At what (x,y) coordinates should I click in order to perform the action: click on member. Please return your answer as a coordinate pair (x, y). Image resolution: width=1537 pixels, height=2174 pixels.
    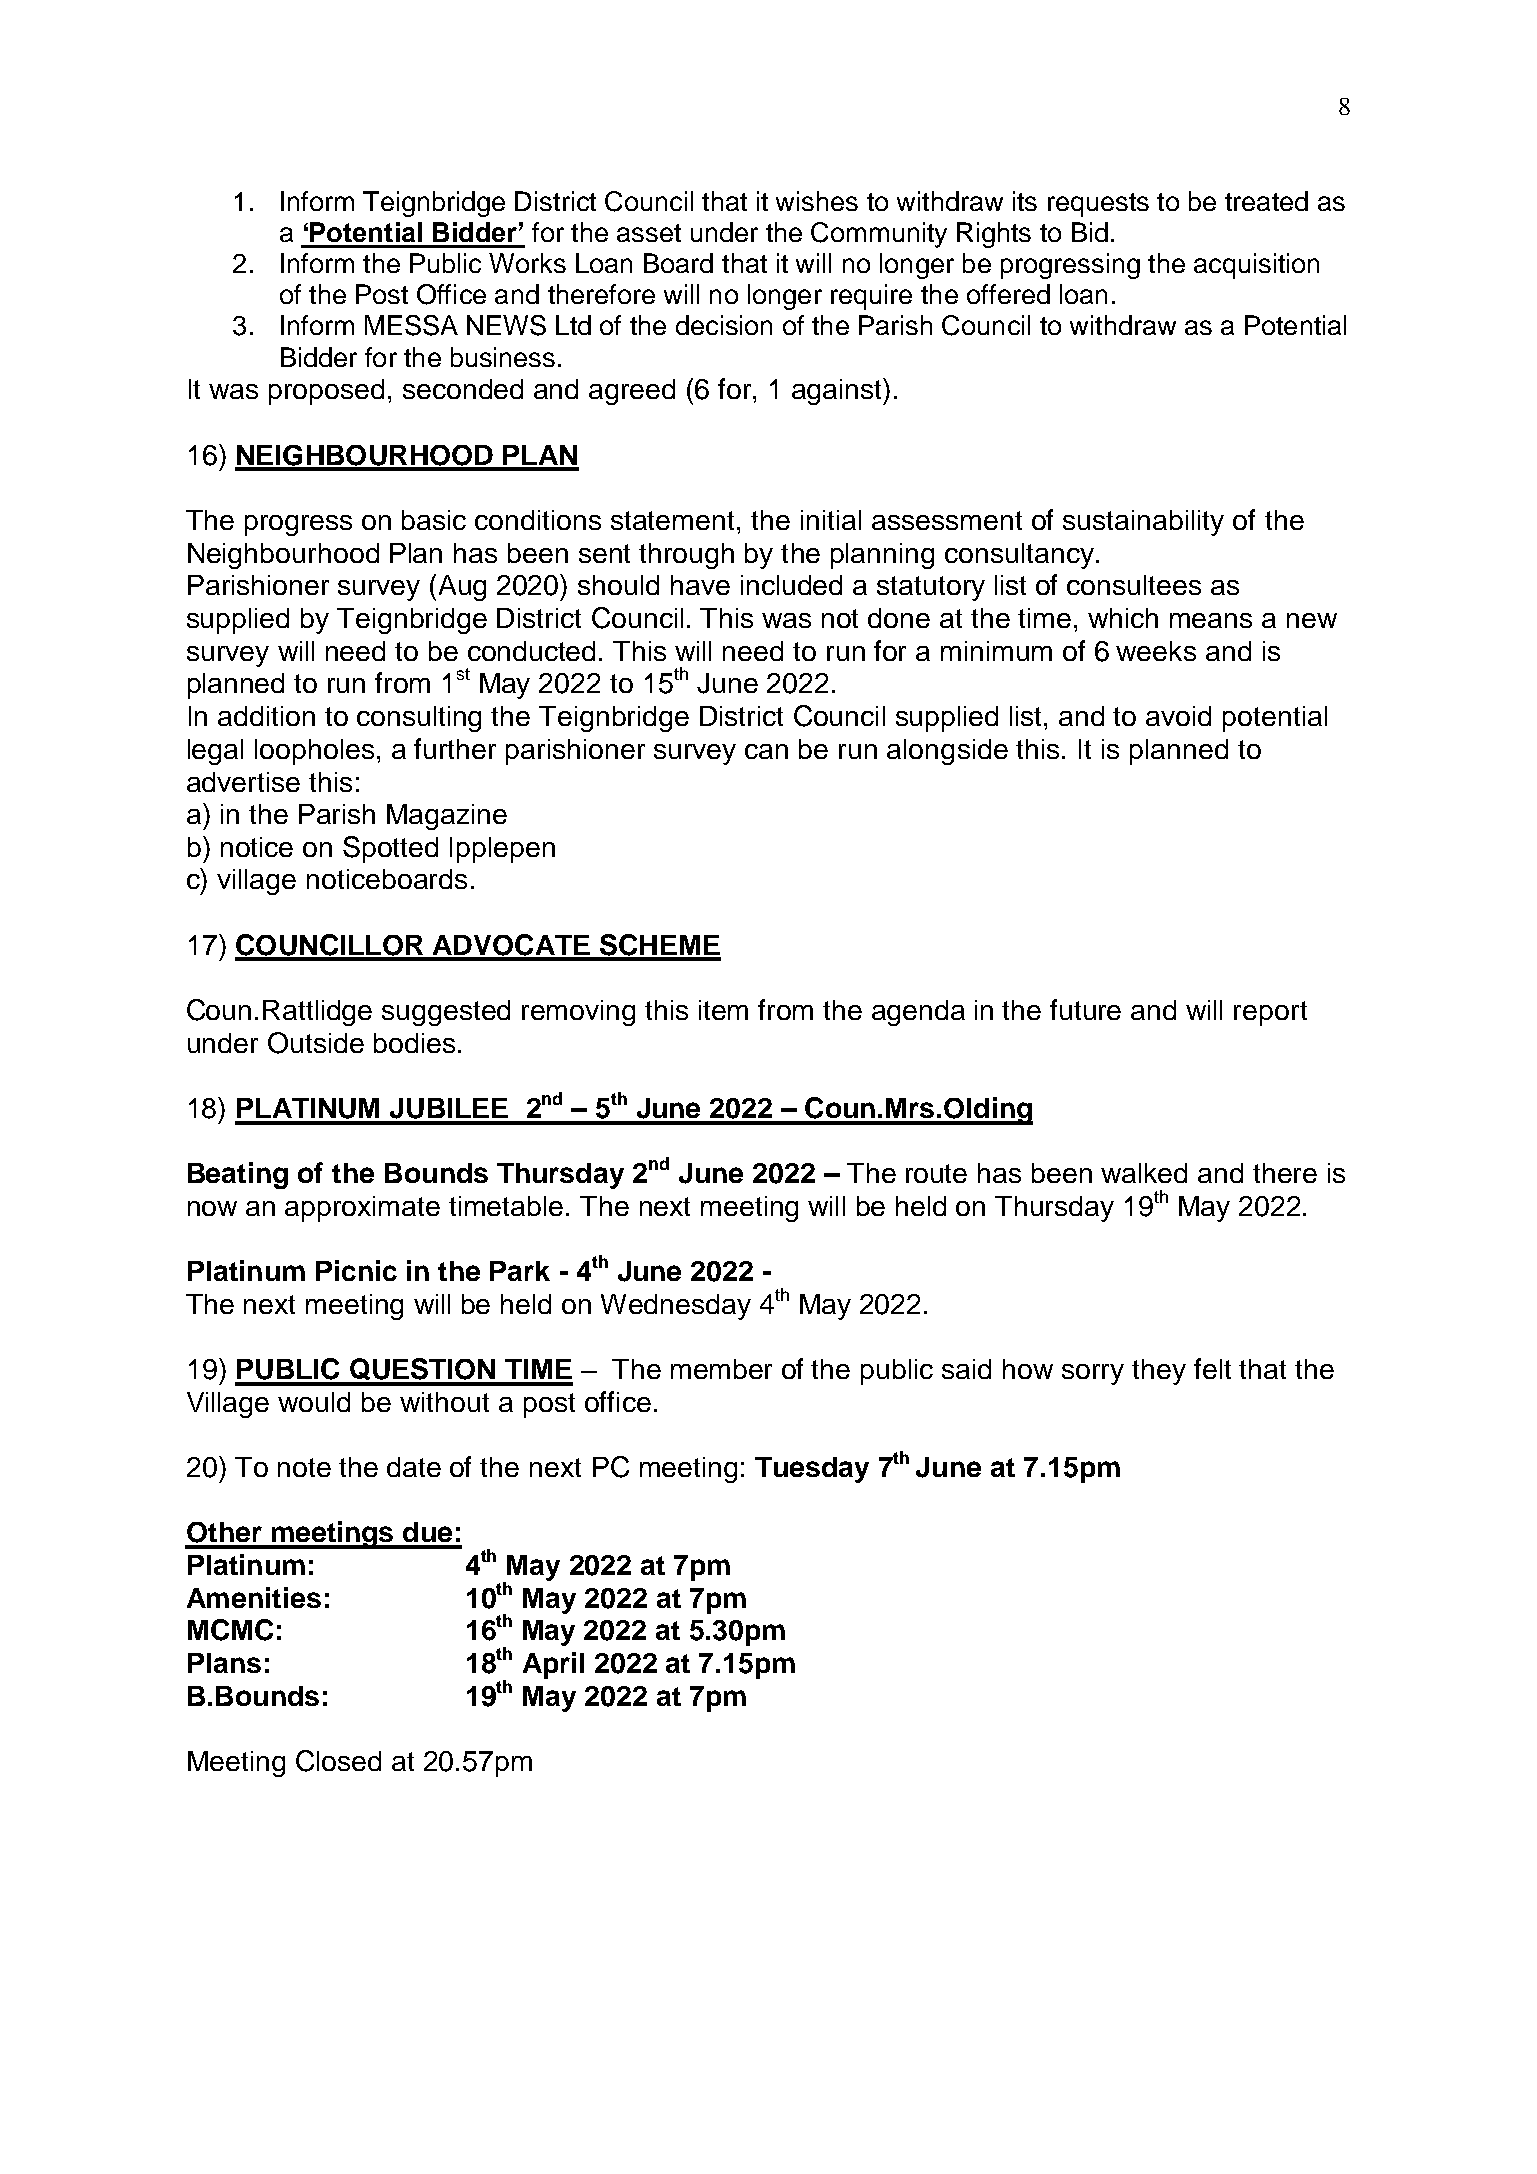
    Looking at the image, I should click on (721, 1369).
